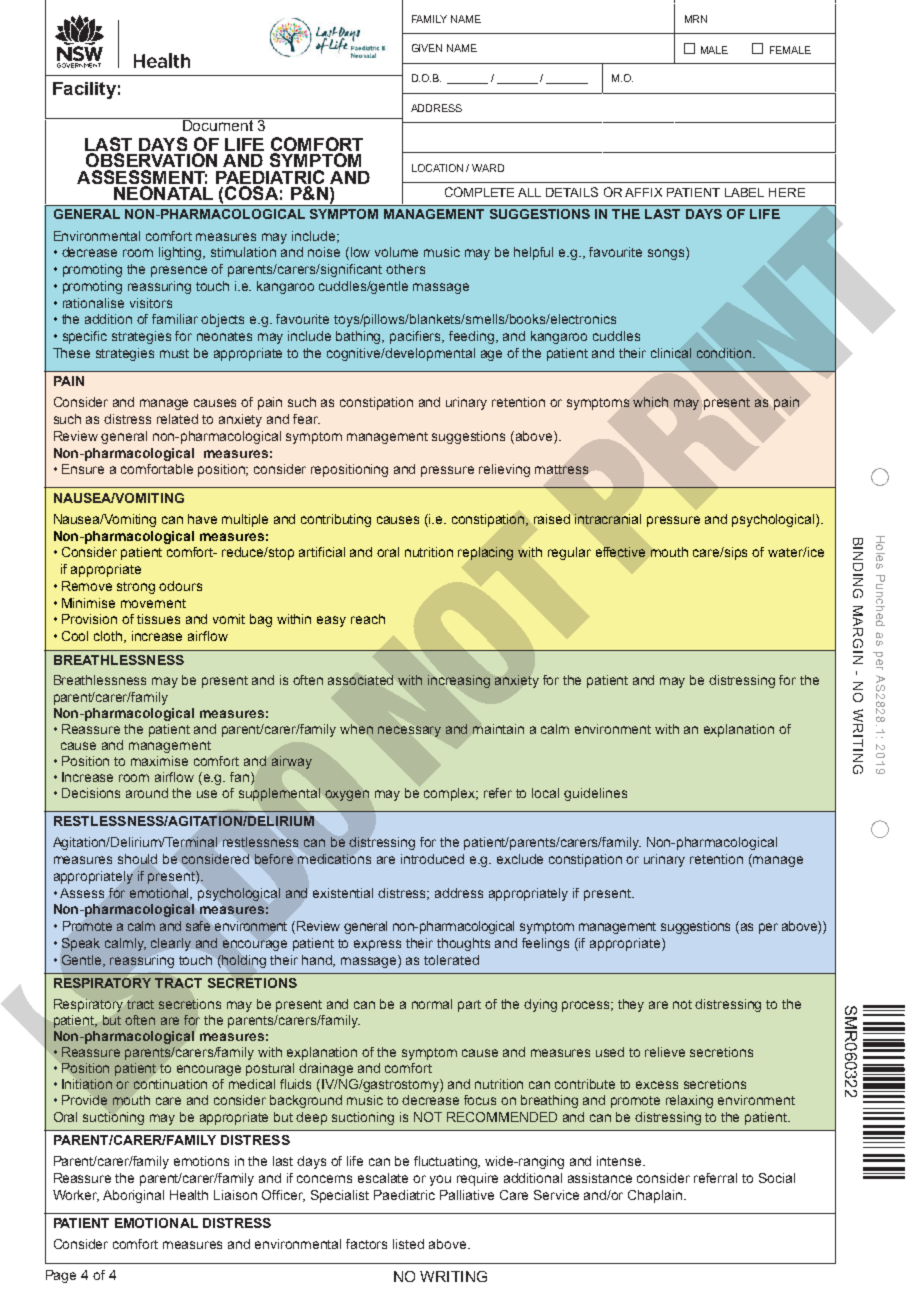 This page has height=1308, width=924. I want to click on they, so click(631, 1005).
